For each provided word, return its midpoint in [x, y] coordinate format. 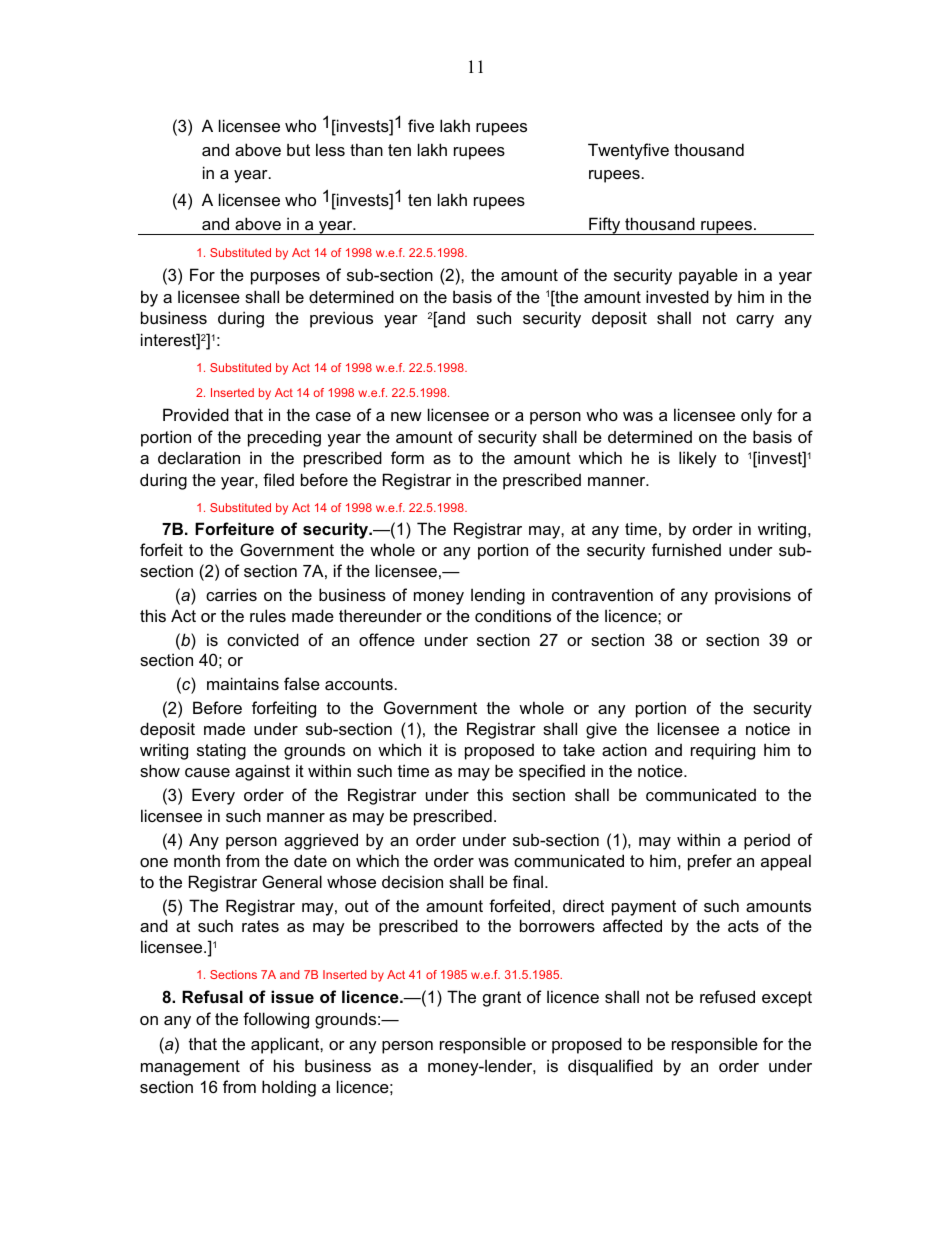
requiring [723, 751]
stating [221, 751]
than [366, 149]
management [190, 1068]
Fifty [605, 226]
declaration [199, 457]
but [298, 149]
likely [698, 459]
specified [552, 772]
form [407, 457]
